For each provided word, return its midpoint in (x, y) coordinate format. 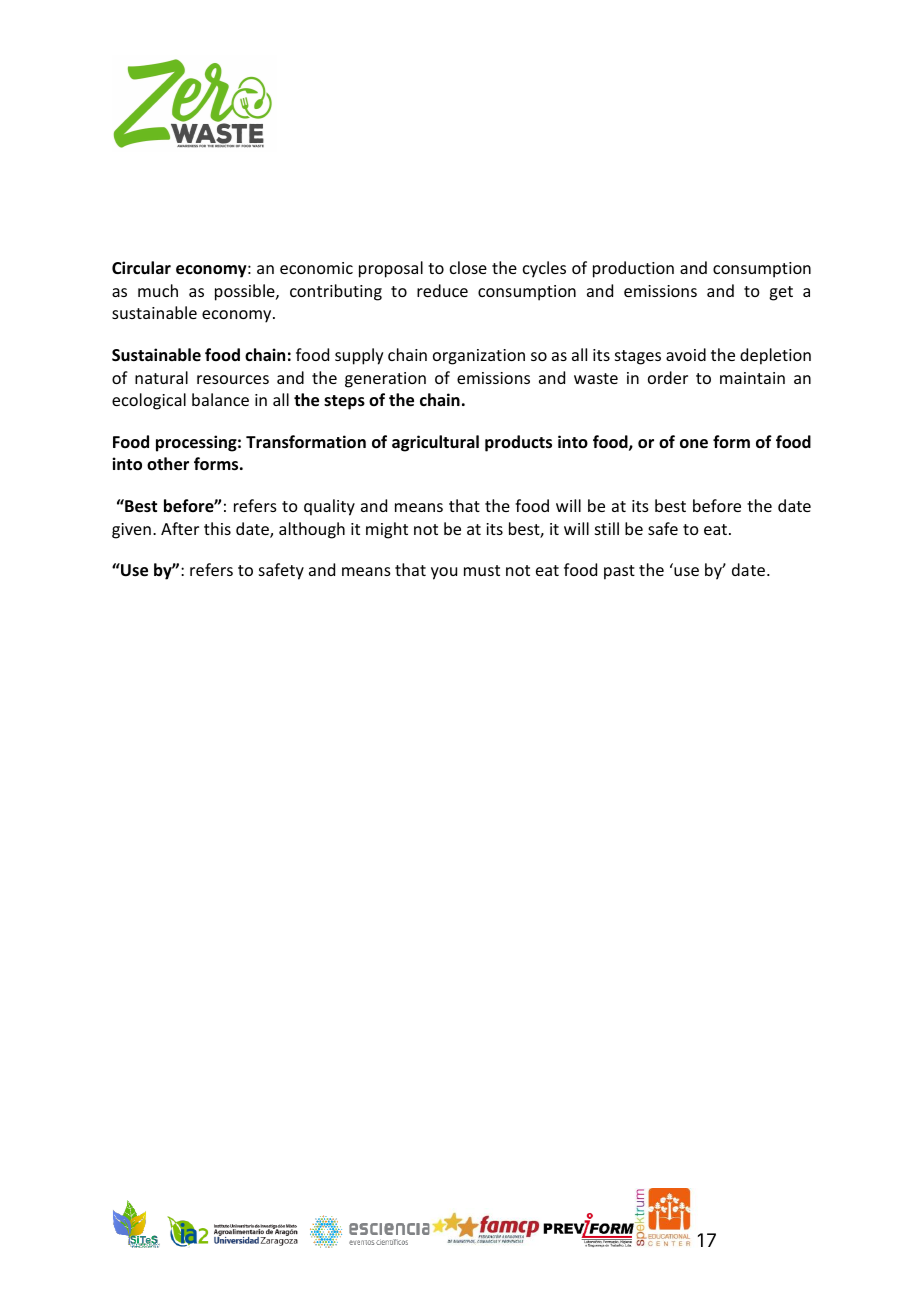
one (694, 444)
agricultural (435, 443)
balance (220, 399)
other (168, 464)
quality (329, 507)
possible (246, 292)
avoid (686, 354)
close (468, 267)
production (633, 269)
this (217, 528)
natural (161, 377)
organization (479, 357)
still (607, 528)
